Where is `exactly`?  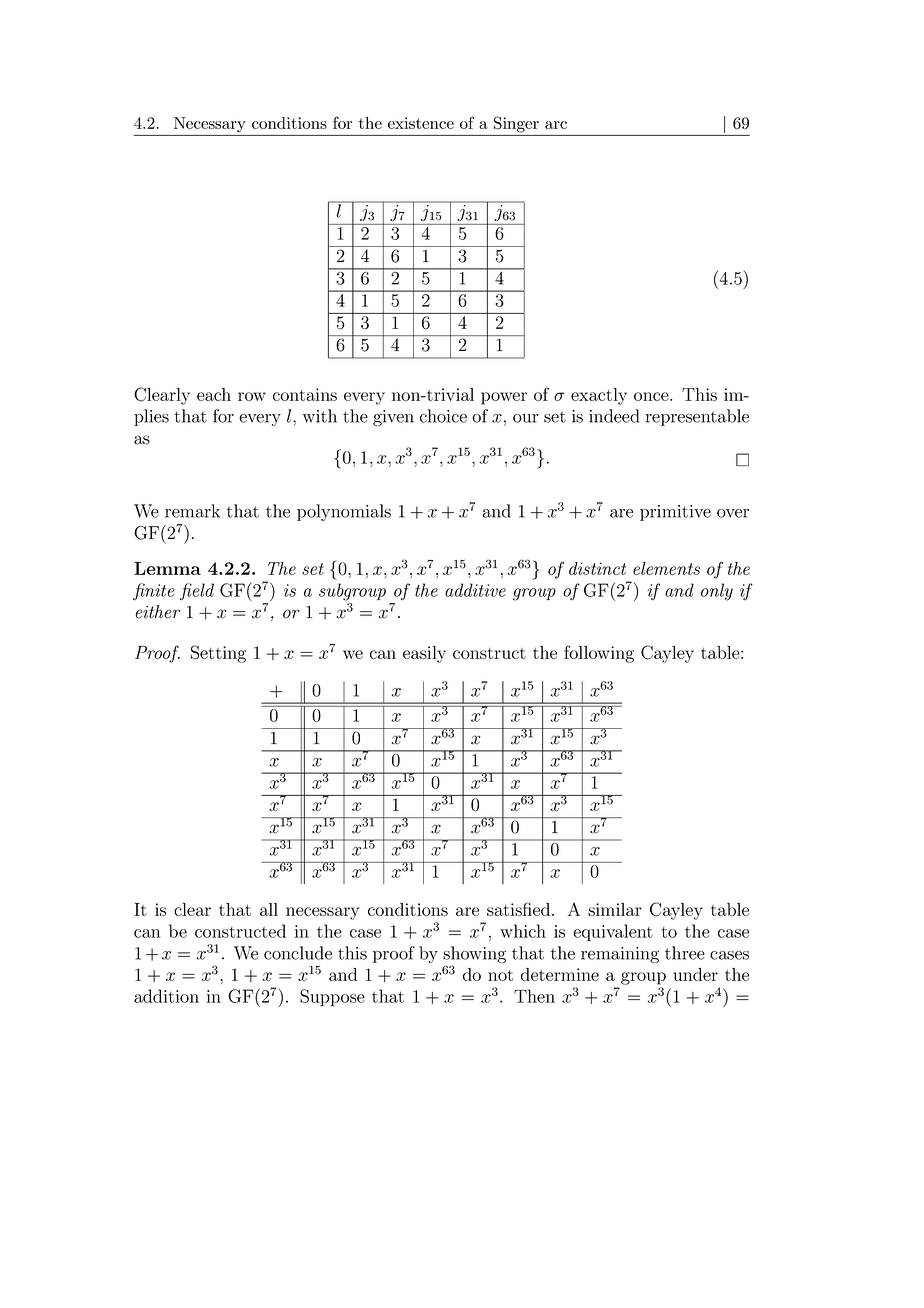 exactly is located at coordinates (599, 396).
